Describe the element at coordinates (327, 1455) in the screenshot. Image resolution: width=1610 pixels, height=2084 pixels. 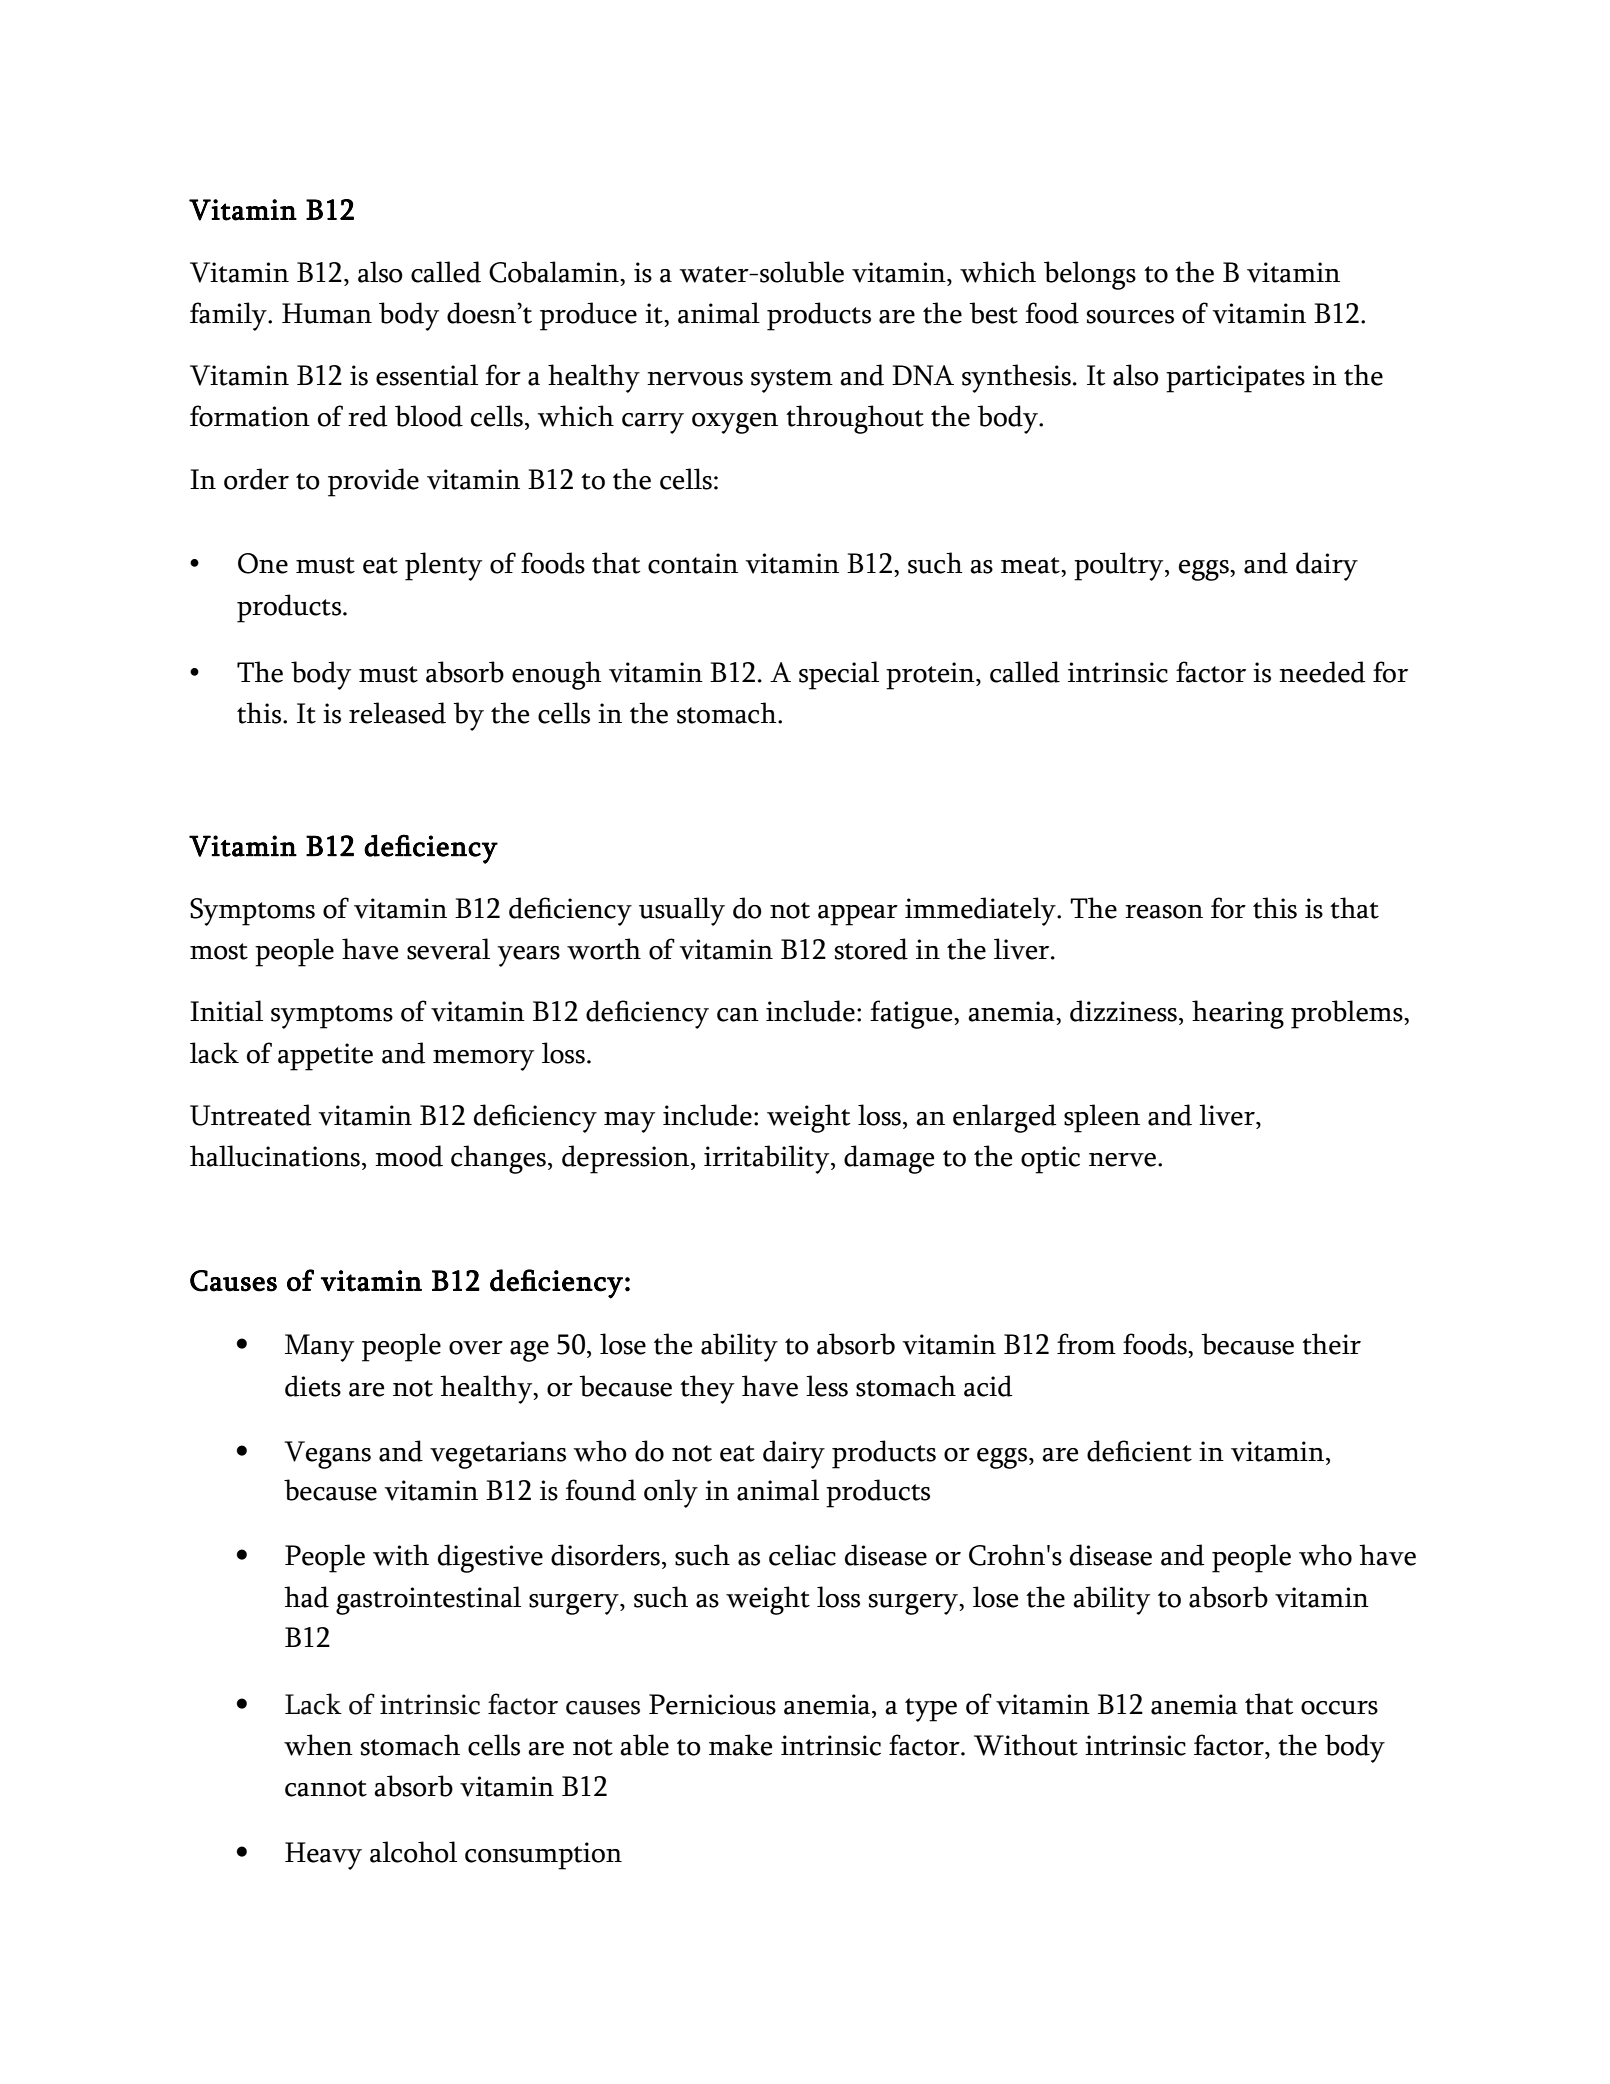
I see `Vegans` at that location.
